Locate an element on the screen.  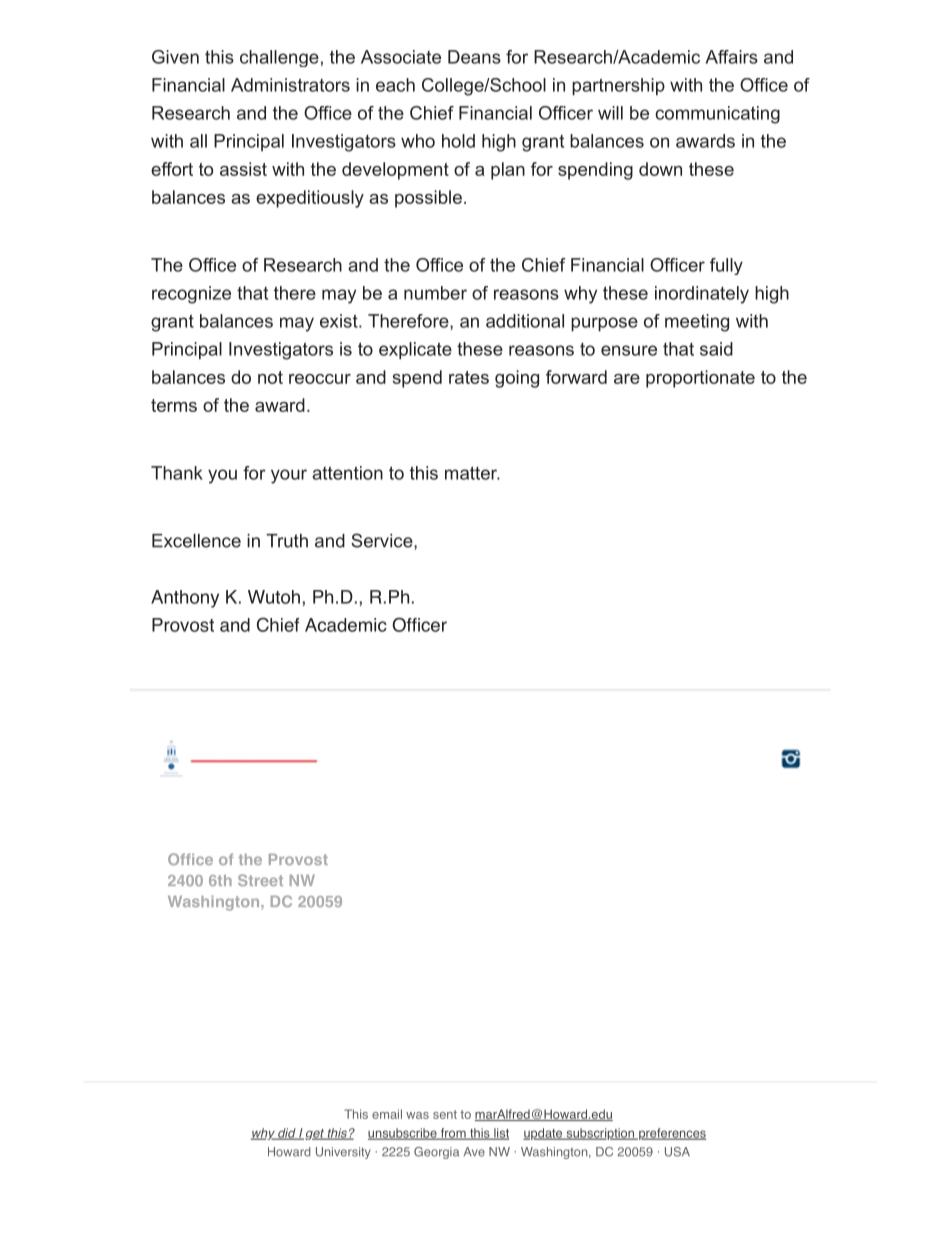
partnership is located at coordinates (618, 87).
